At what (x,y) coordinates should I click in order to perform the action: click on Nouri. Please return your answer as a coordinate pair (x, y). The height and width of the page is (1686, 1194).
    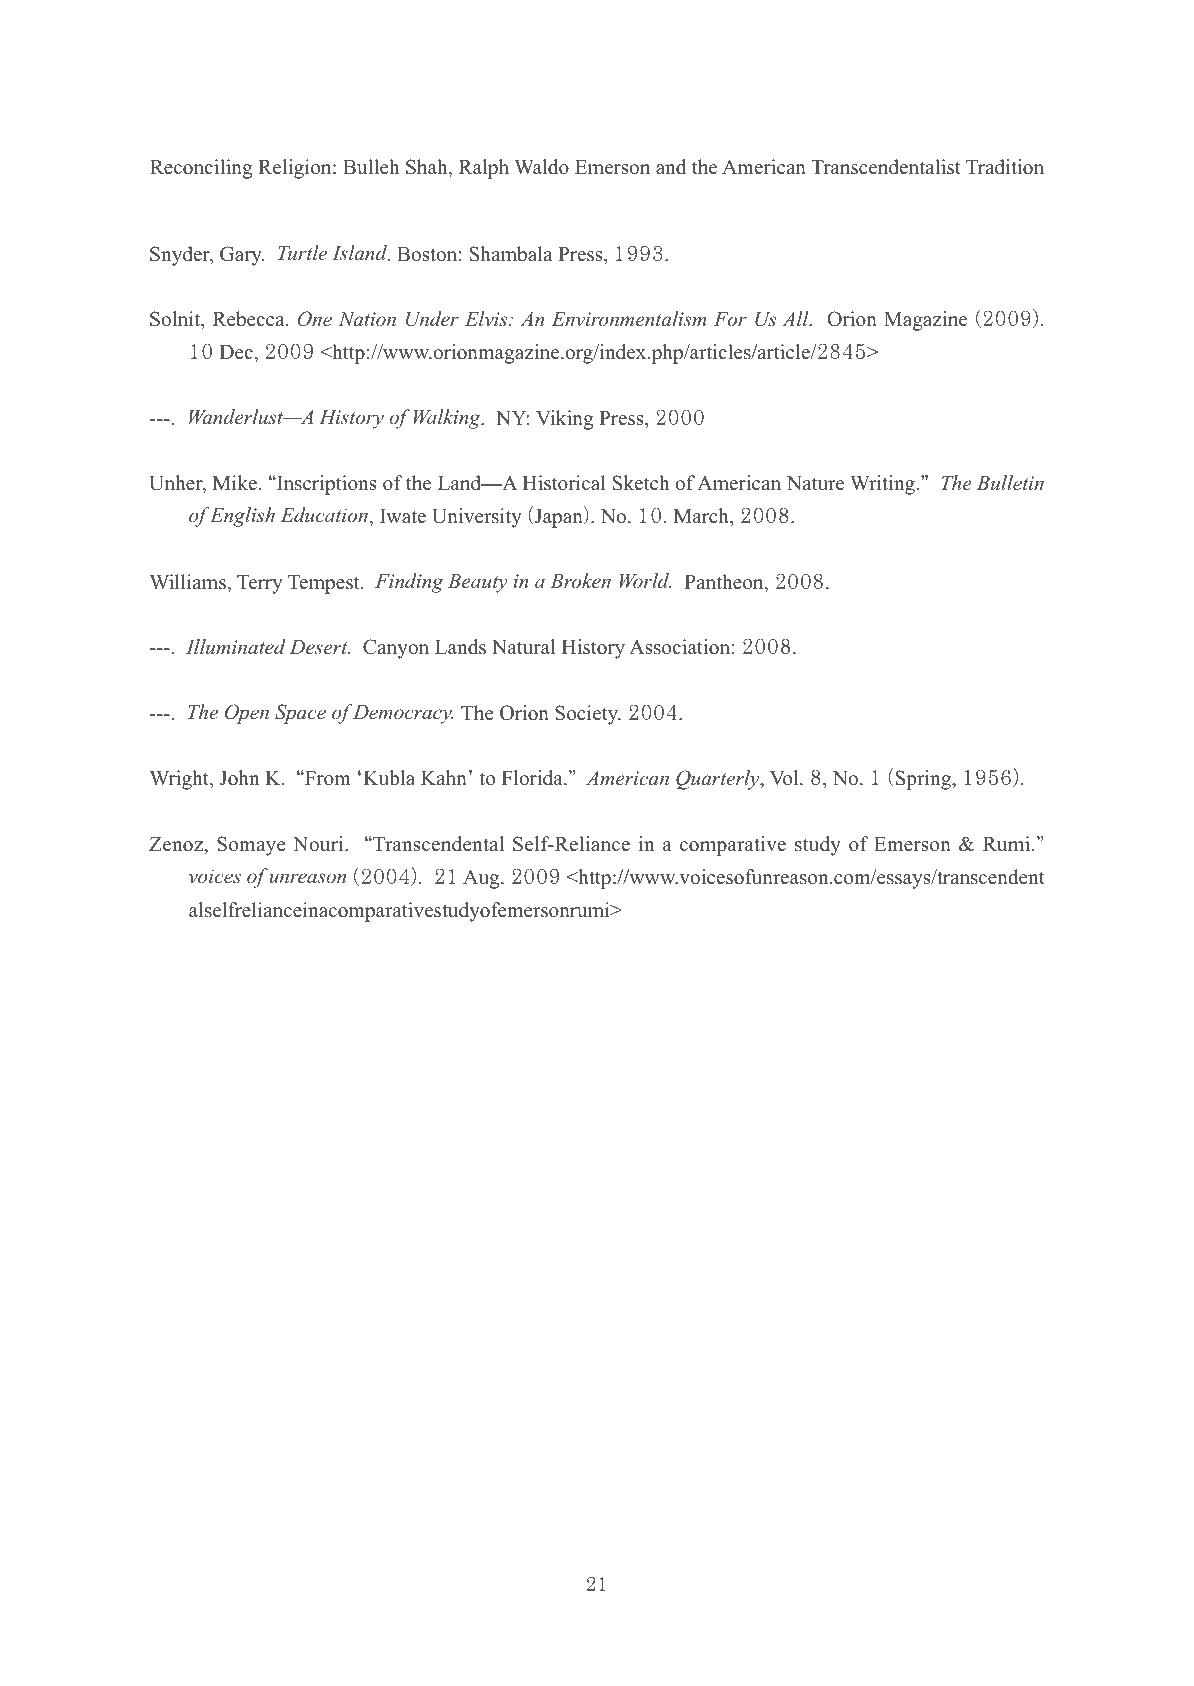
    Looking at the image, I should click on (319, 844).
